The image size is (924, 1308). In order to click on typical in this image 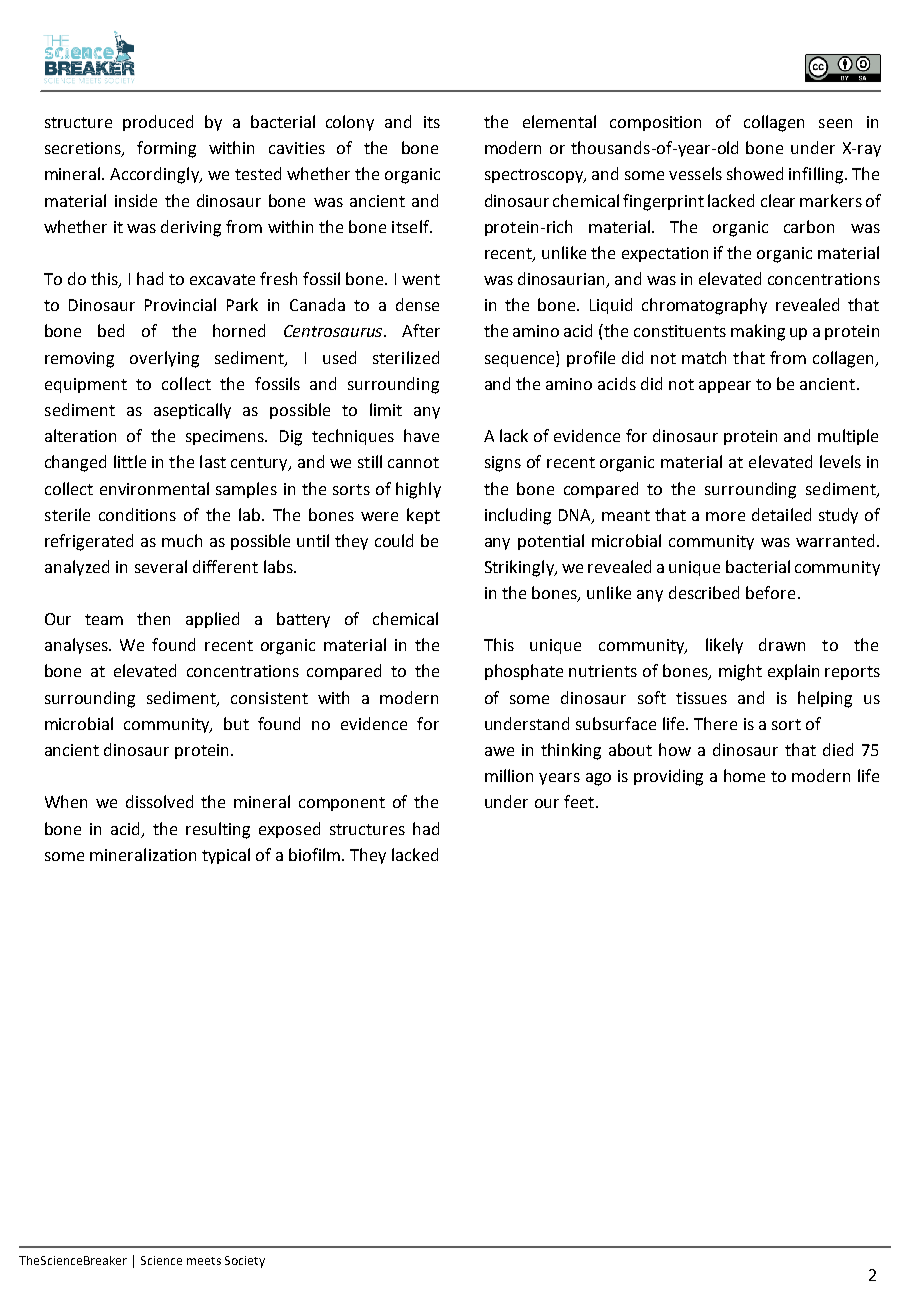, I will do `click(226, 856)`.
